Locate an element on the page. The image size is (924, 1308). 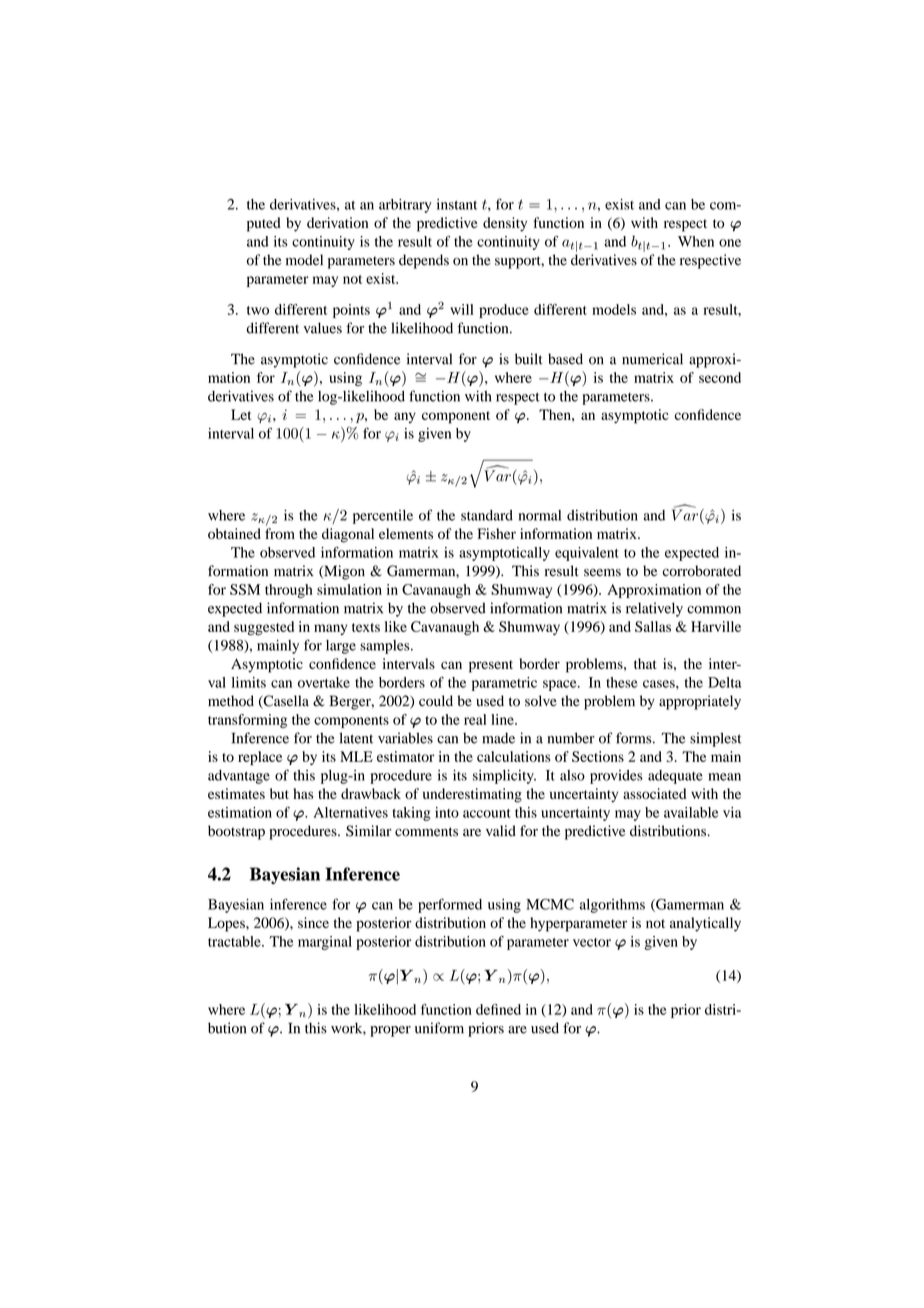
second is located at coordinates (720, 377).
